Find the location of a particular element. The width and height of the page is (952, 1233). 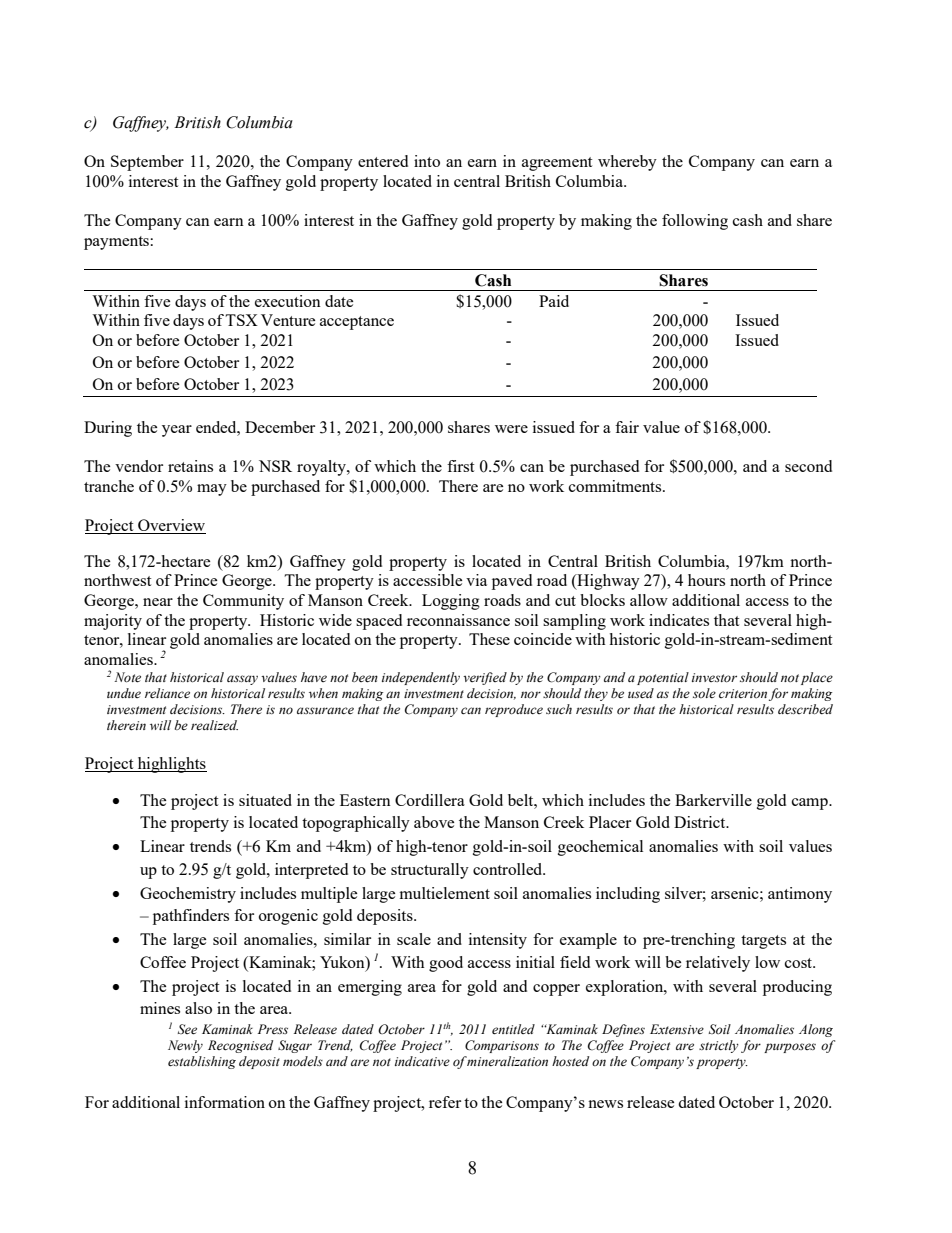

were is located at coordinates (511, 429).
